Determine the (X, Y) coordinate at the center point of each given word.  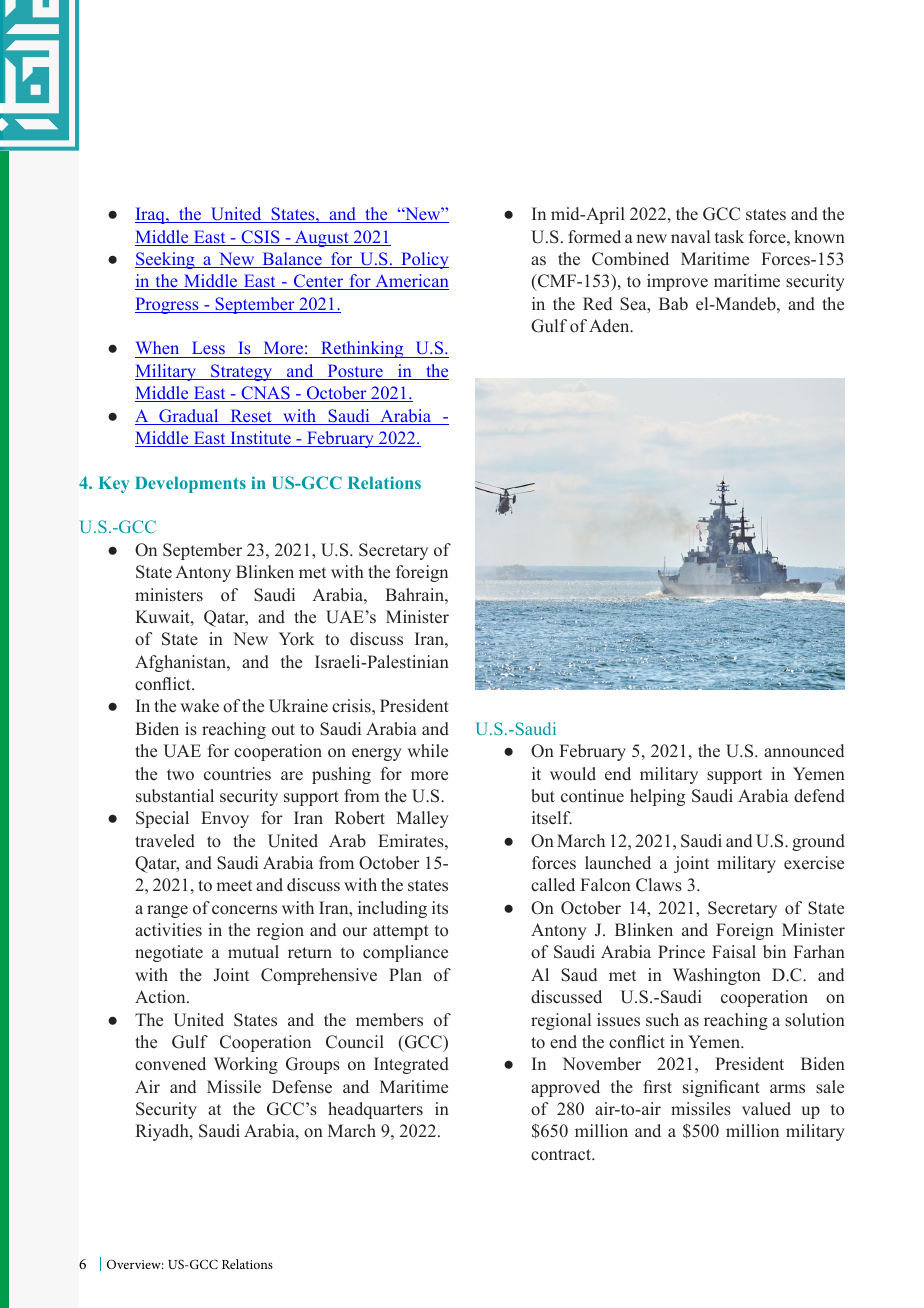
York (297, 639)
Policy (424, 260)
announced (804, 751)
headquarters (375, 1110)
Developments (190, 484)
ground (818, 842)
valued (766, 1109)
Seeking (166, 260)
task (729, 237)
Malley (422, 819)
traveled (165, 841)
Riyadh (163, 1132)
